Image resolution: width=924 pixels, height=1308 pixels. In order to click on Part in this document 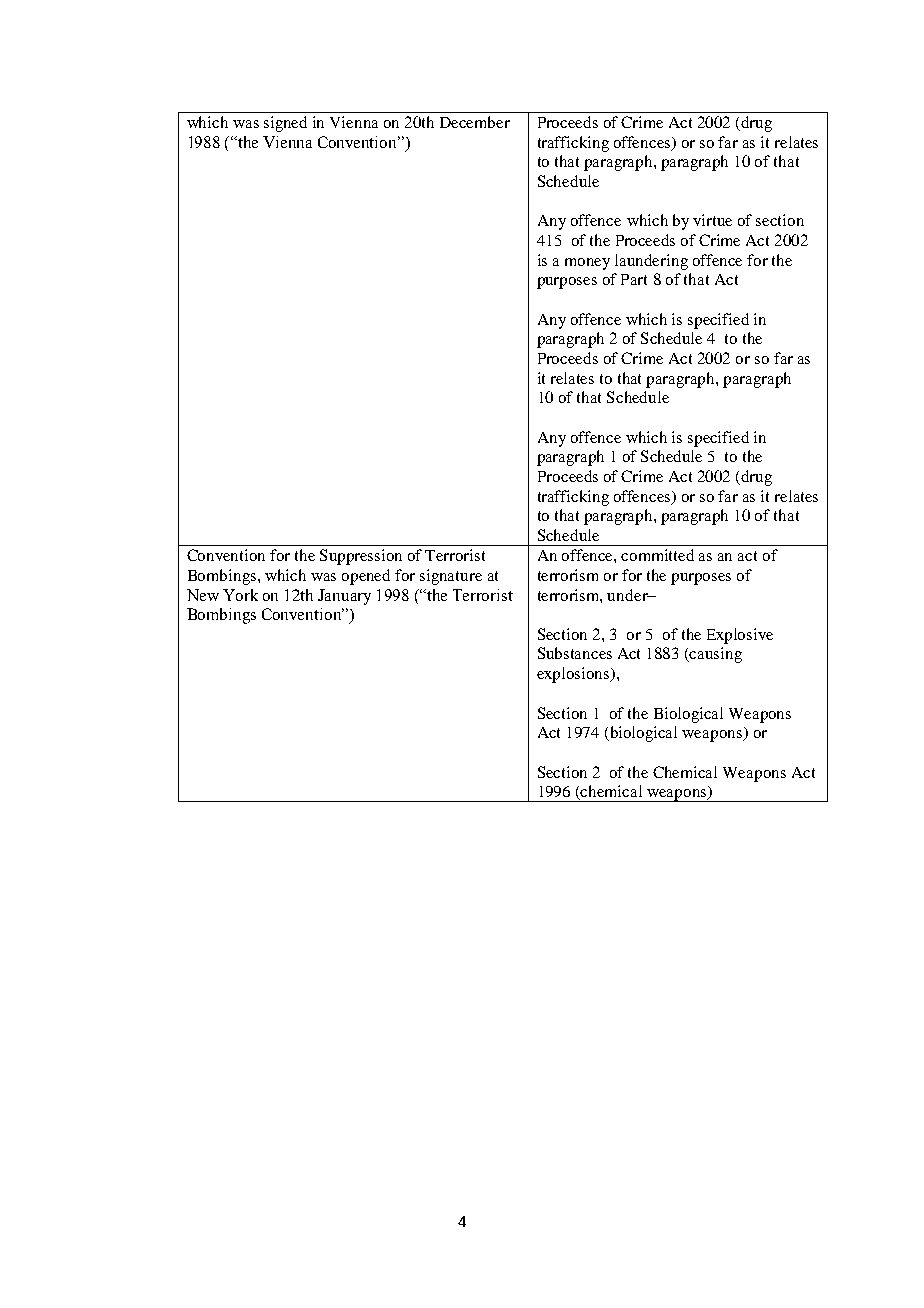, I will do `click(634, 279)`.
